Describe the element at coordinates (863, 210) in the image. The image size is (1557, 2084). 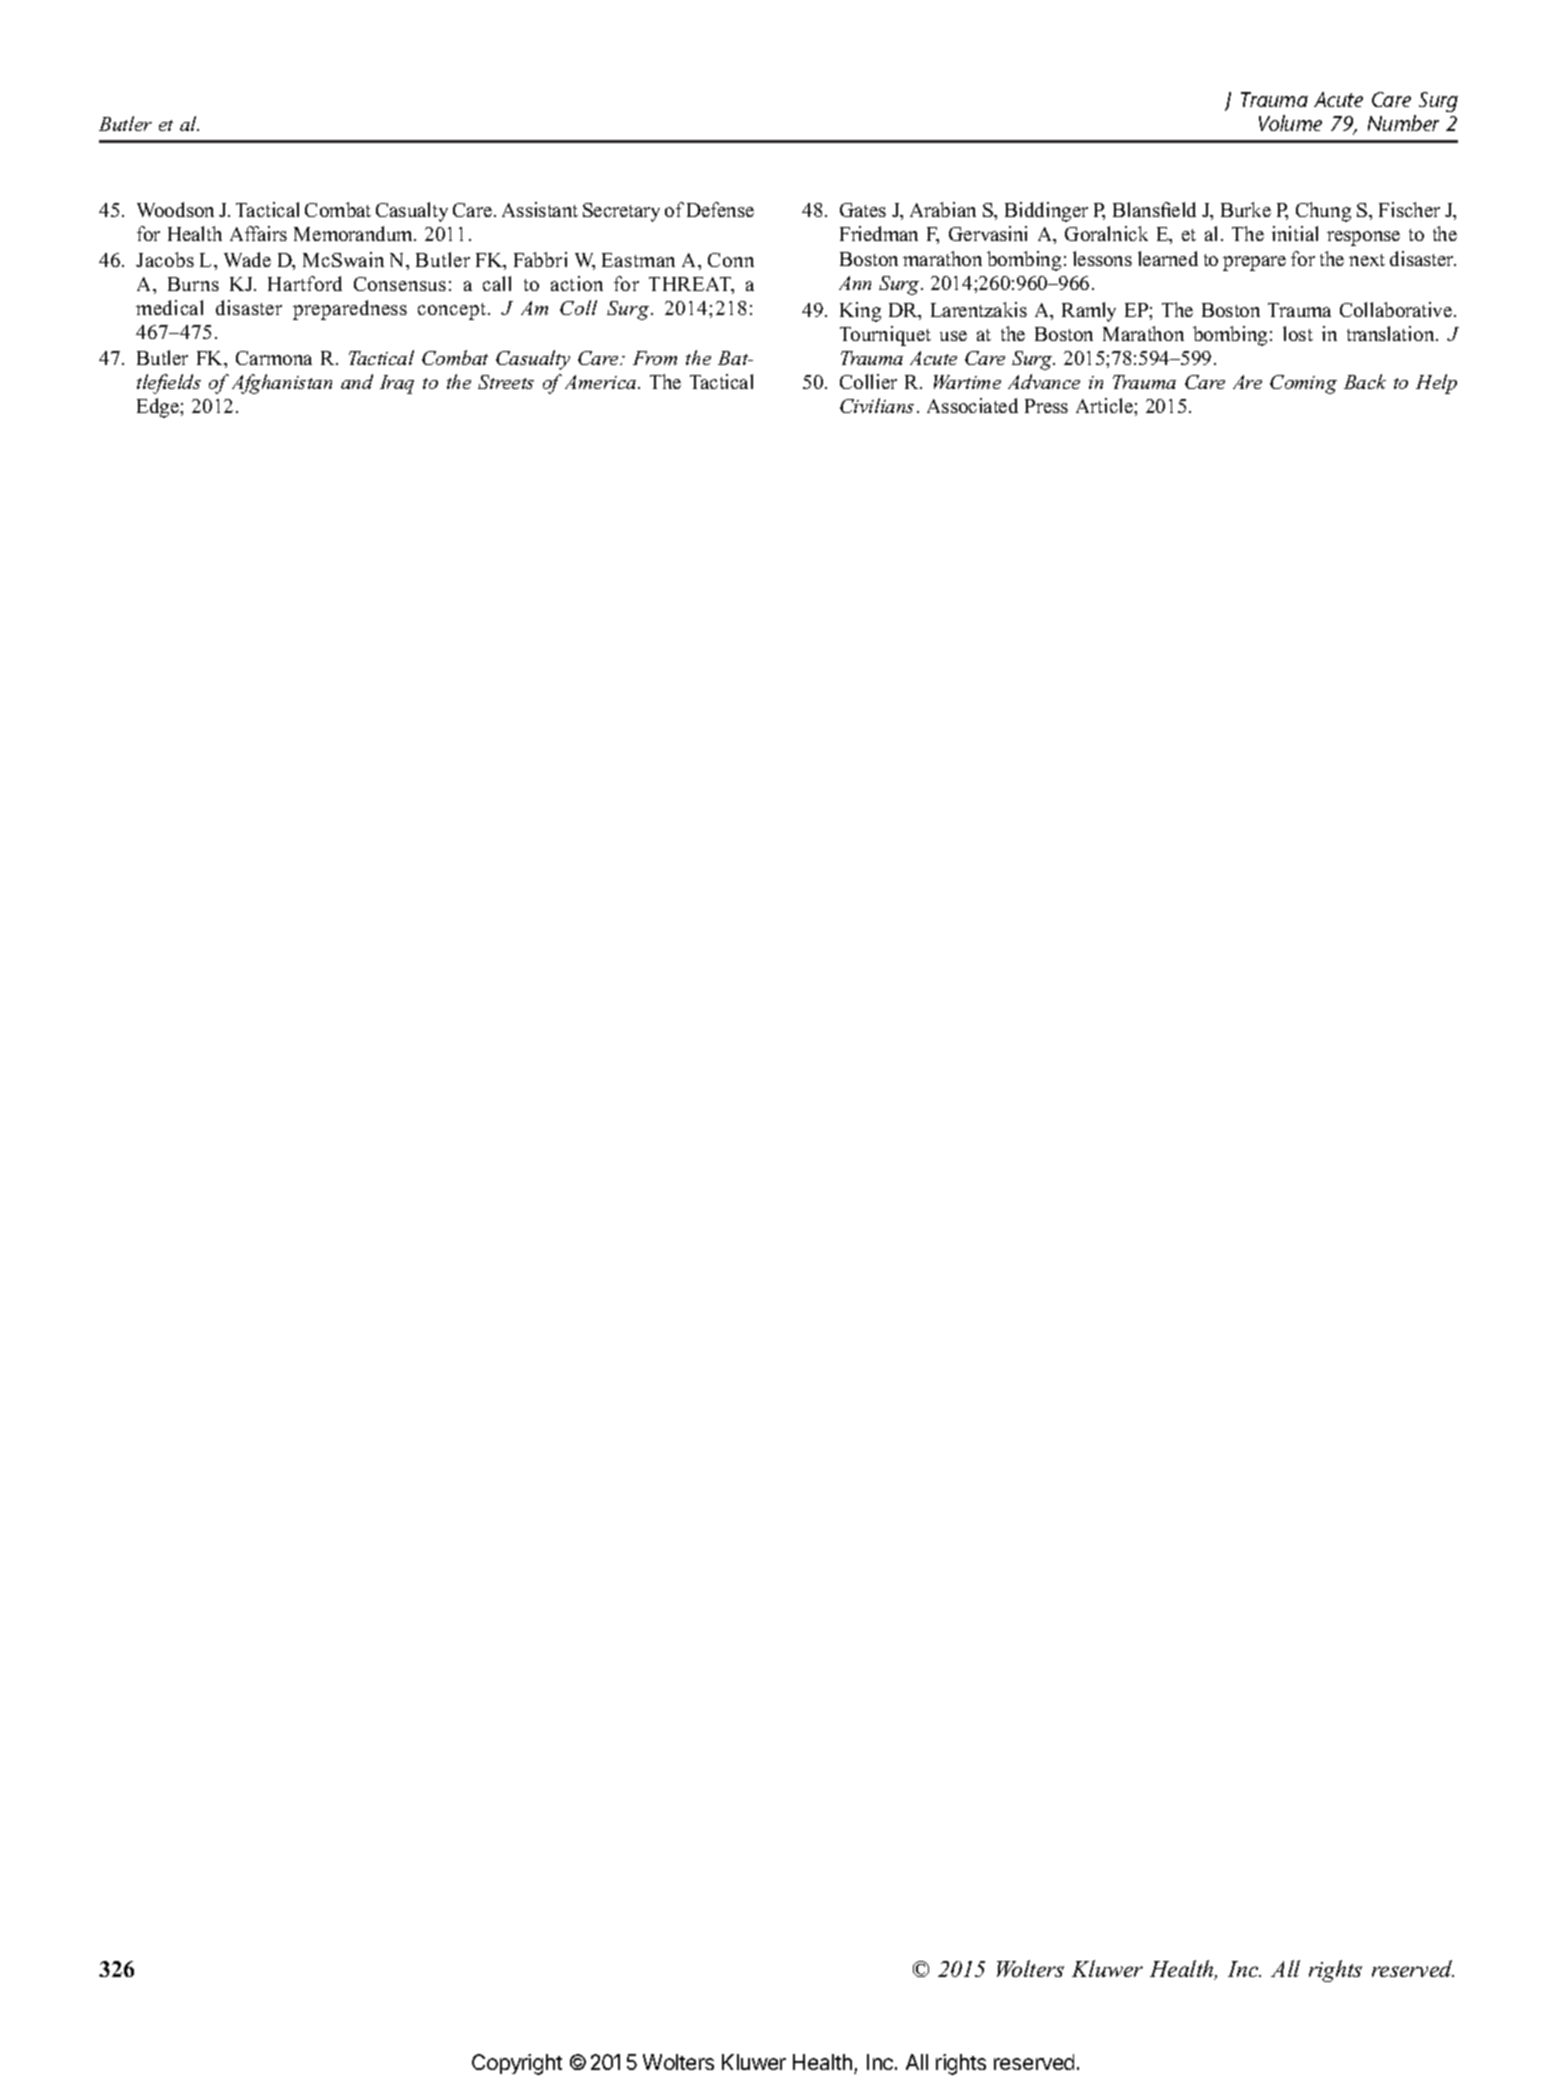
I see `Gates` at that location.
